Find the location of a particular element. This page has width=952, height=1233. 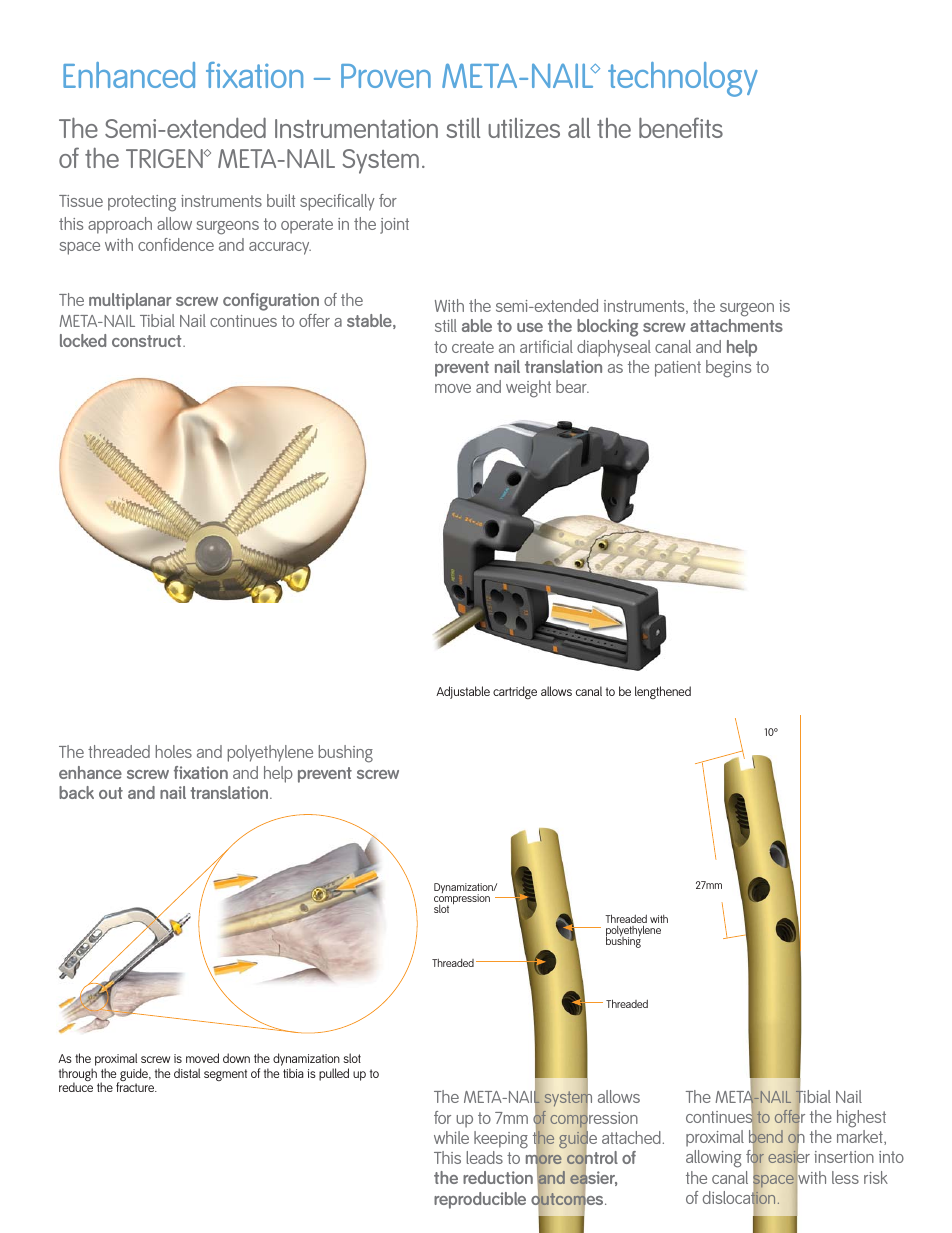

highest is located at coordinates (861, 1119).
